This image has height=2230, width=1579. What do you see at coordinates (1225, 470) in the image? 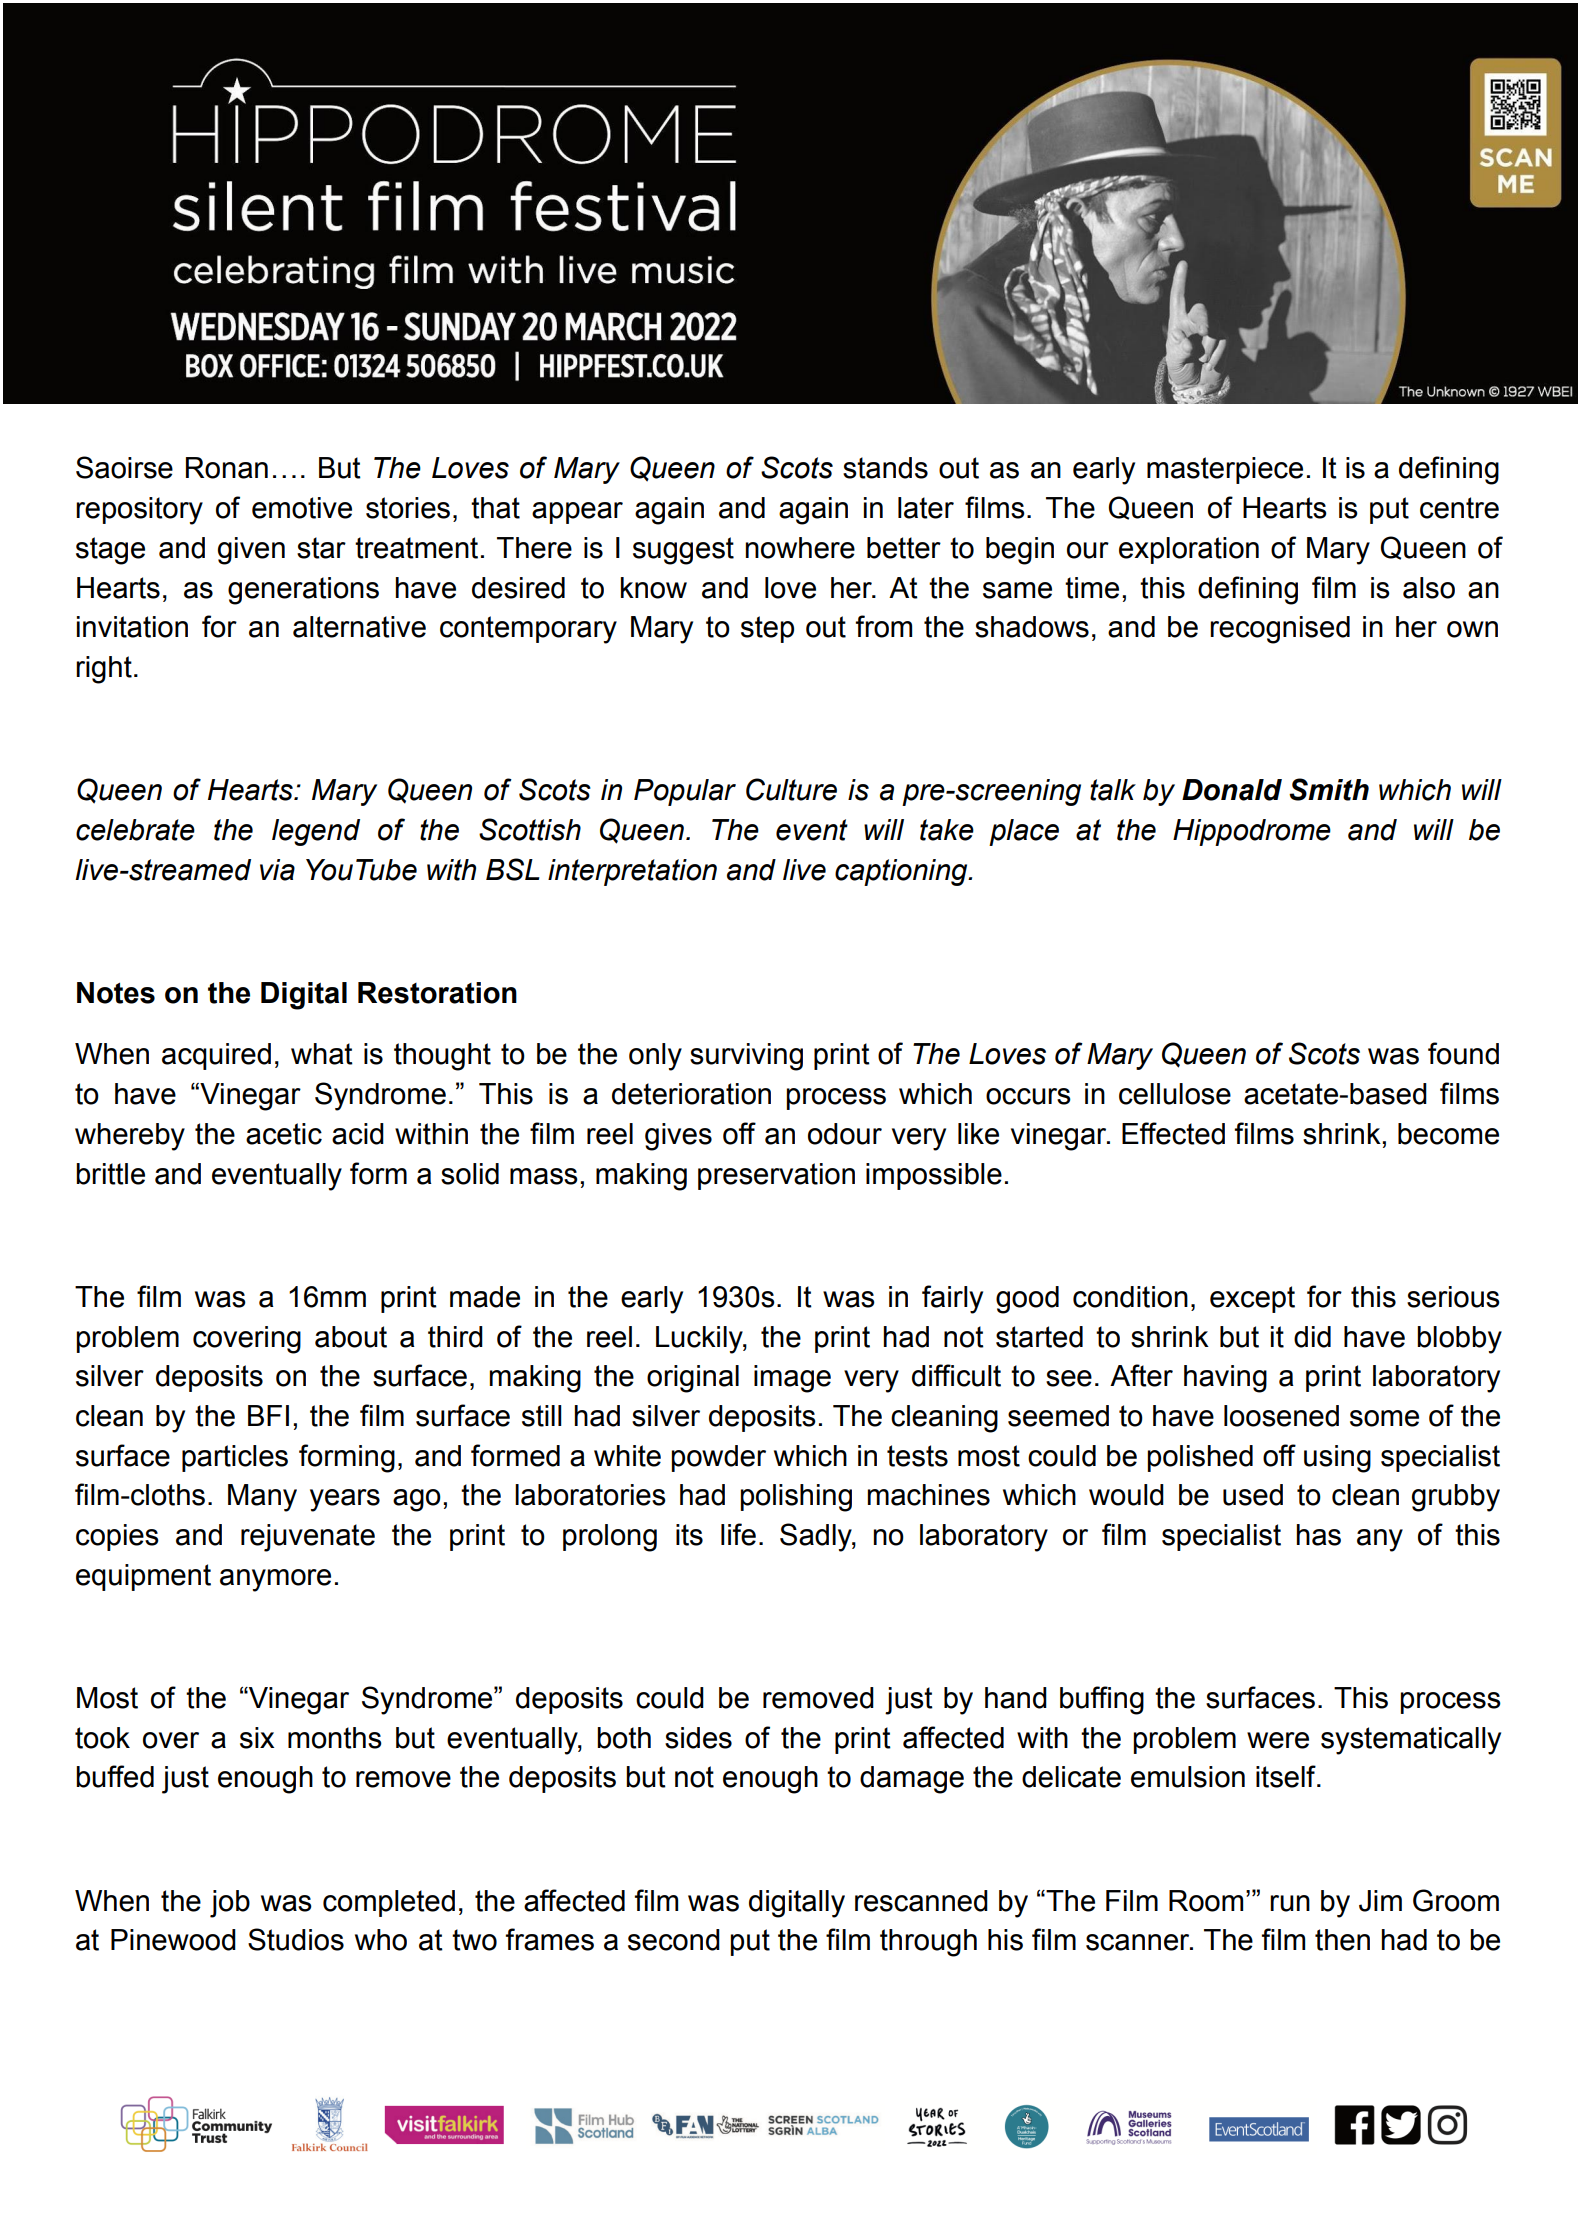
I see `masterpiece` at bounding box center [1225, 470].
